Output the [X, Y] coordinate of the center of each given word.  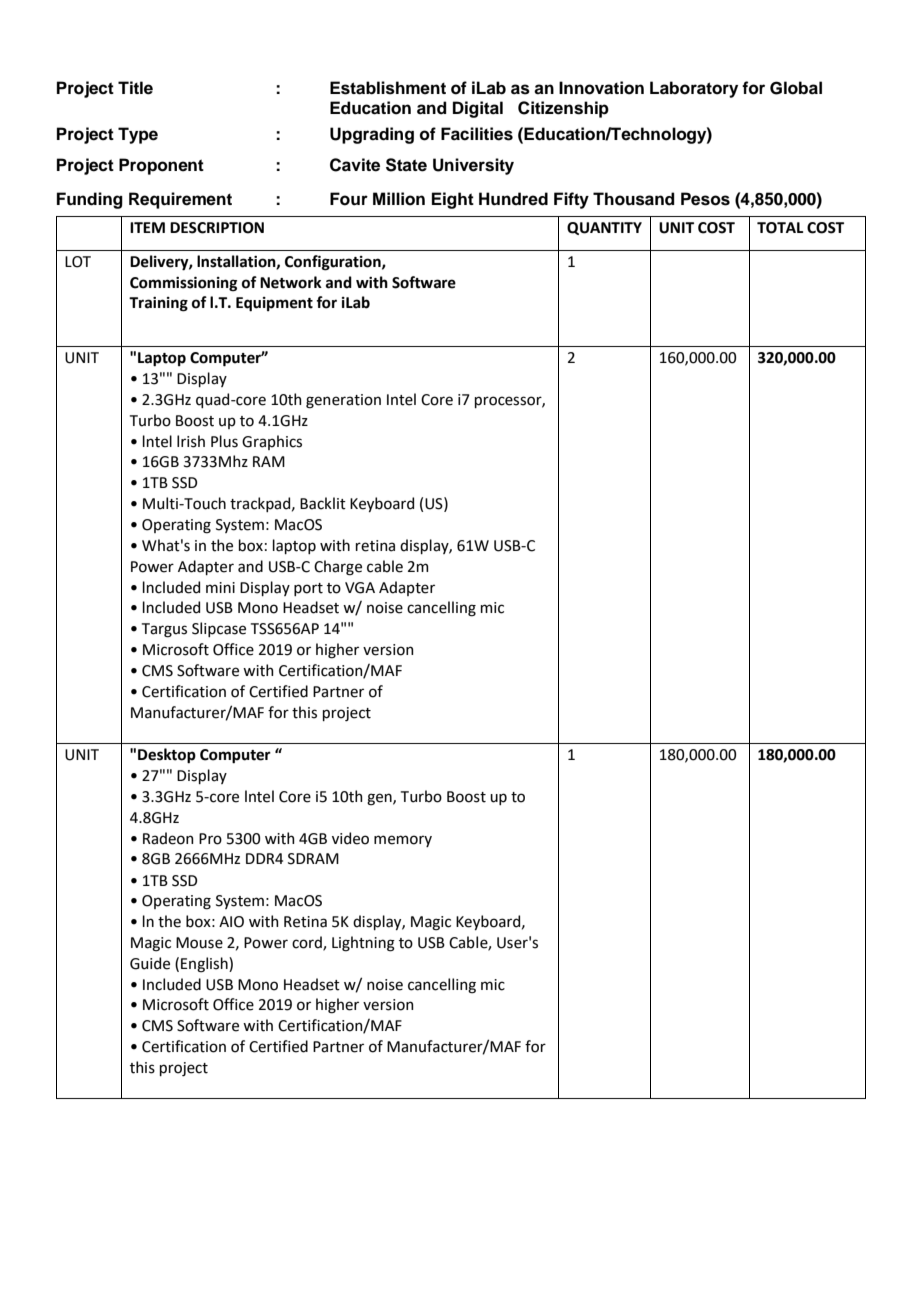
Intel [401, 399]
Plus [224, 441]
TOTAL [780, 228]
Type [138, 135]
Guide [150, 963]
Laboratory [694, 89]
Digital [478, 109]
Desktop [167, 756]
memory [403, 841]
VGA [360, 588]
